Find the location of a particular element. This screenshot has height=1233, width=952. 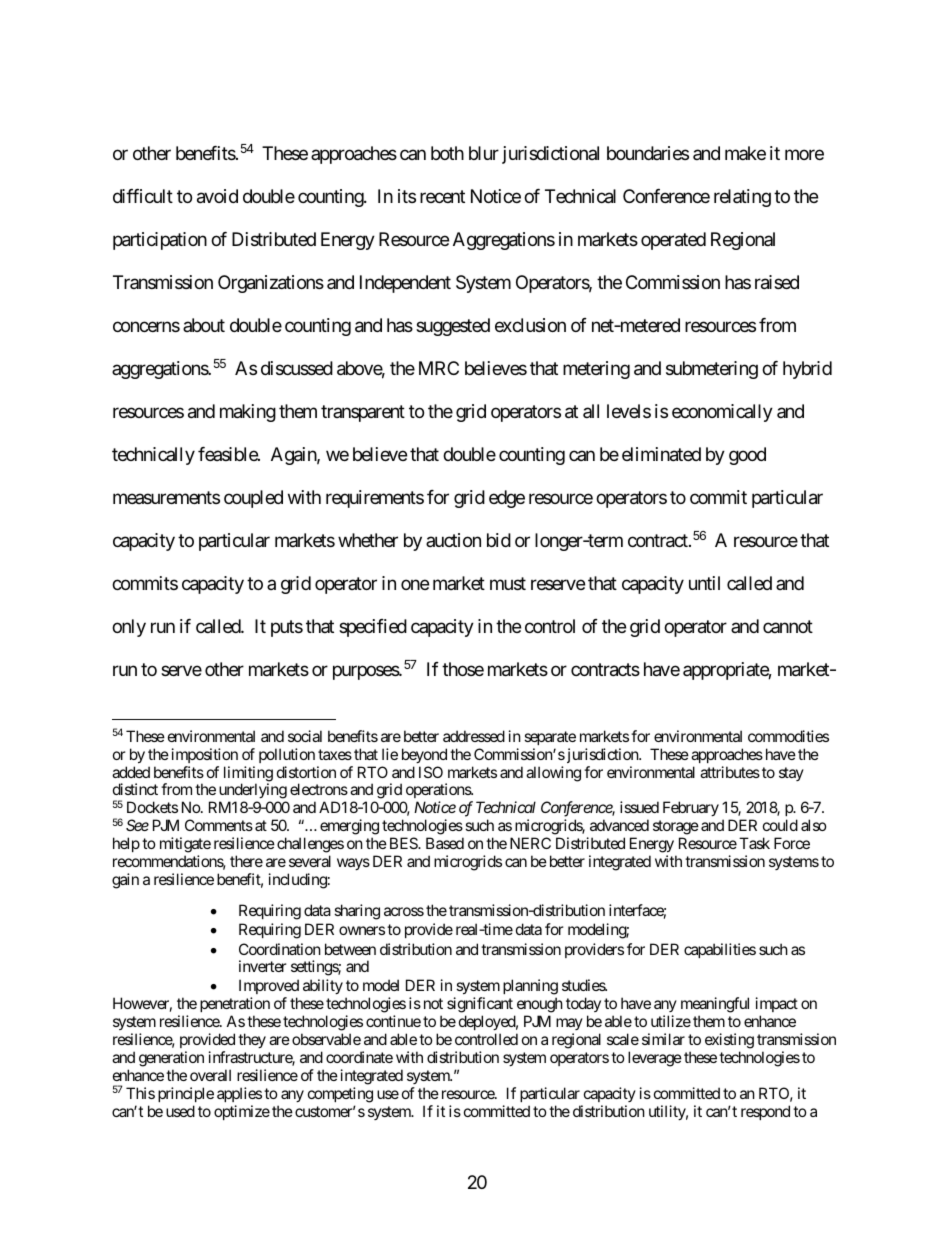

recent is located at coordinates (442, 197).
